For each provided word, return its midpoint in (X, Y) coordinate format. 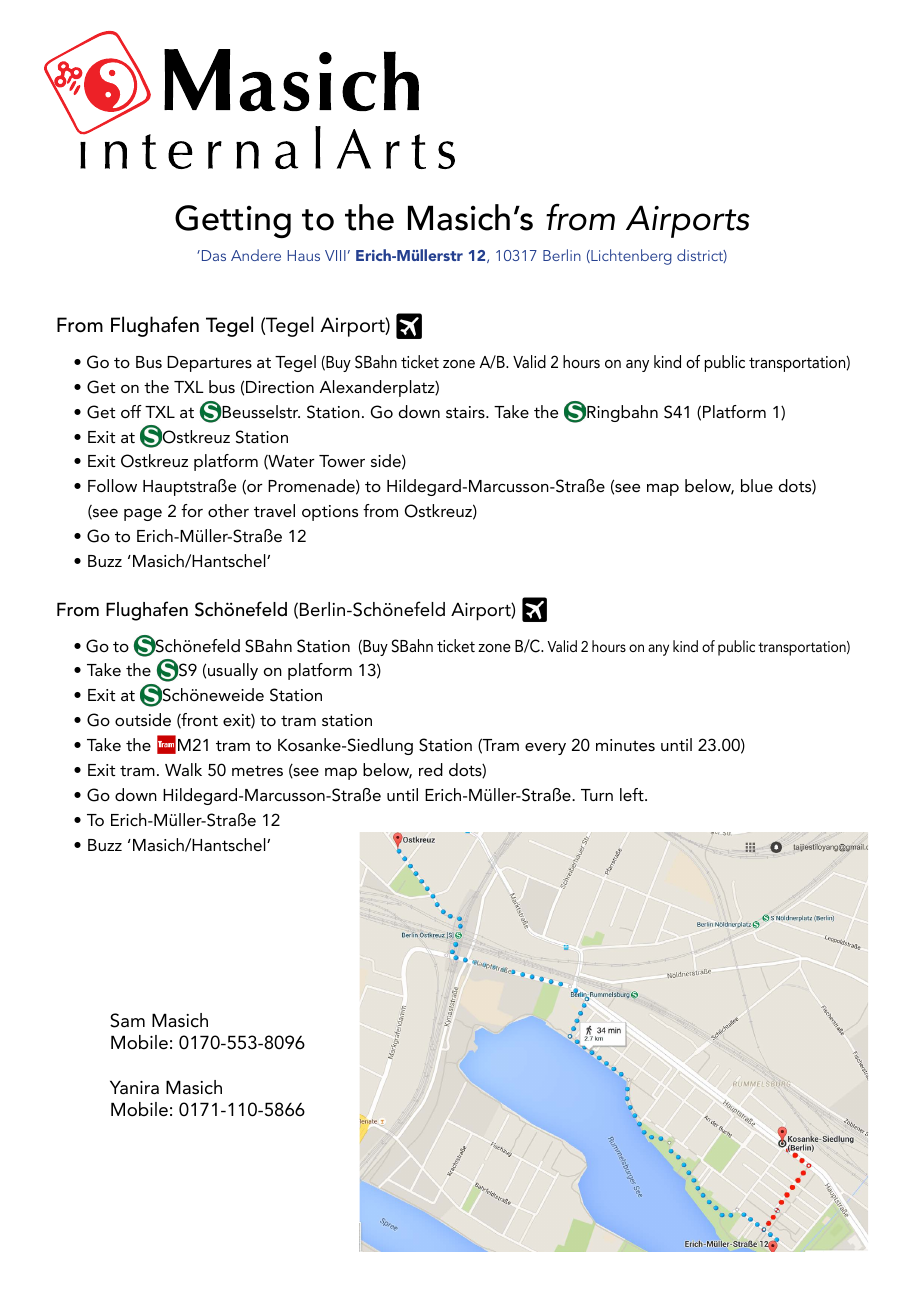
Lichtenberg (630, 257)
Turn (597, 795)
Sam (127, 1020)
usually (233, 671)
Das (212, 255)
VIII (335, 255)
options (330, 513)
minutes (625, 745)
